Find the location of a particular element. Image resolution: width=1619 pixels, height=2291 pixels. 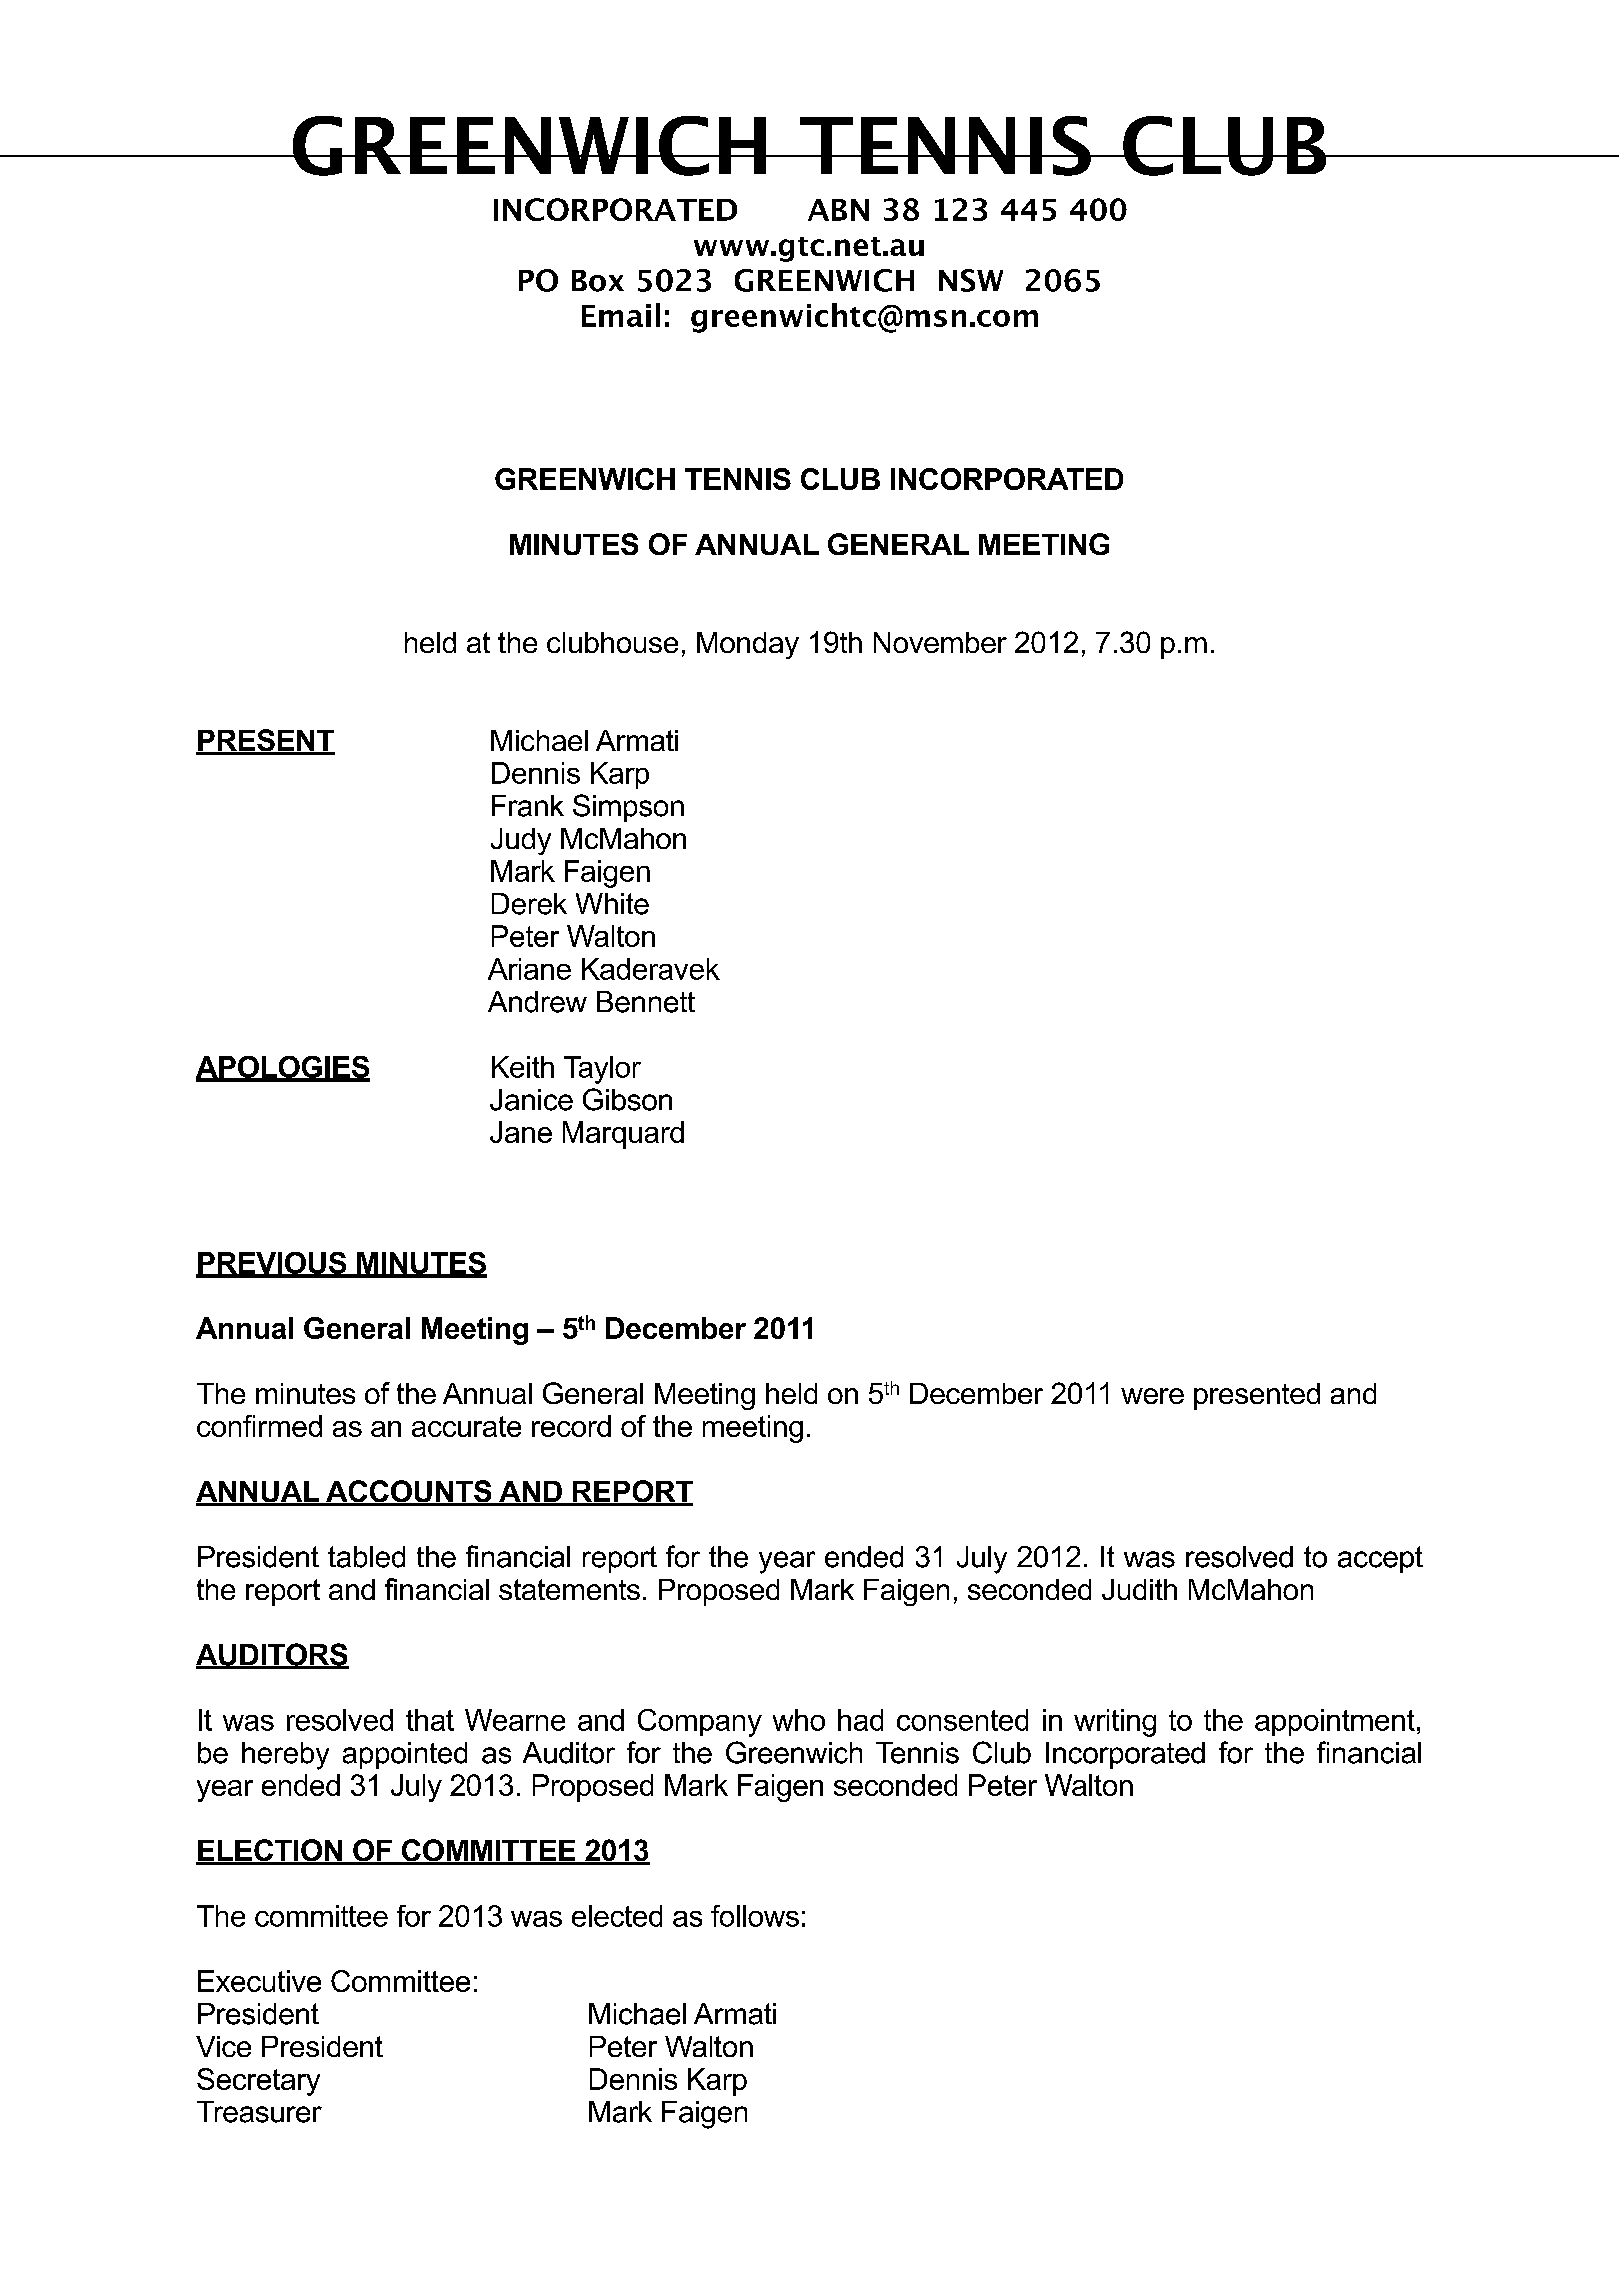

record is located at coordinates (571, 1426).
